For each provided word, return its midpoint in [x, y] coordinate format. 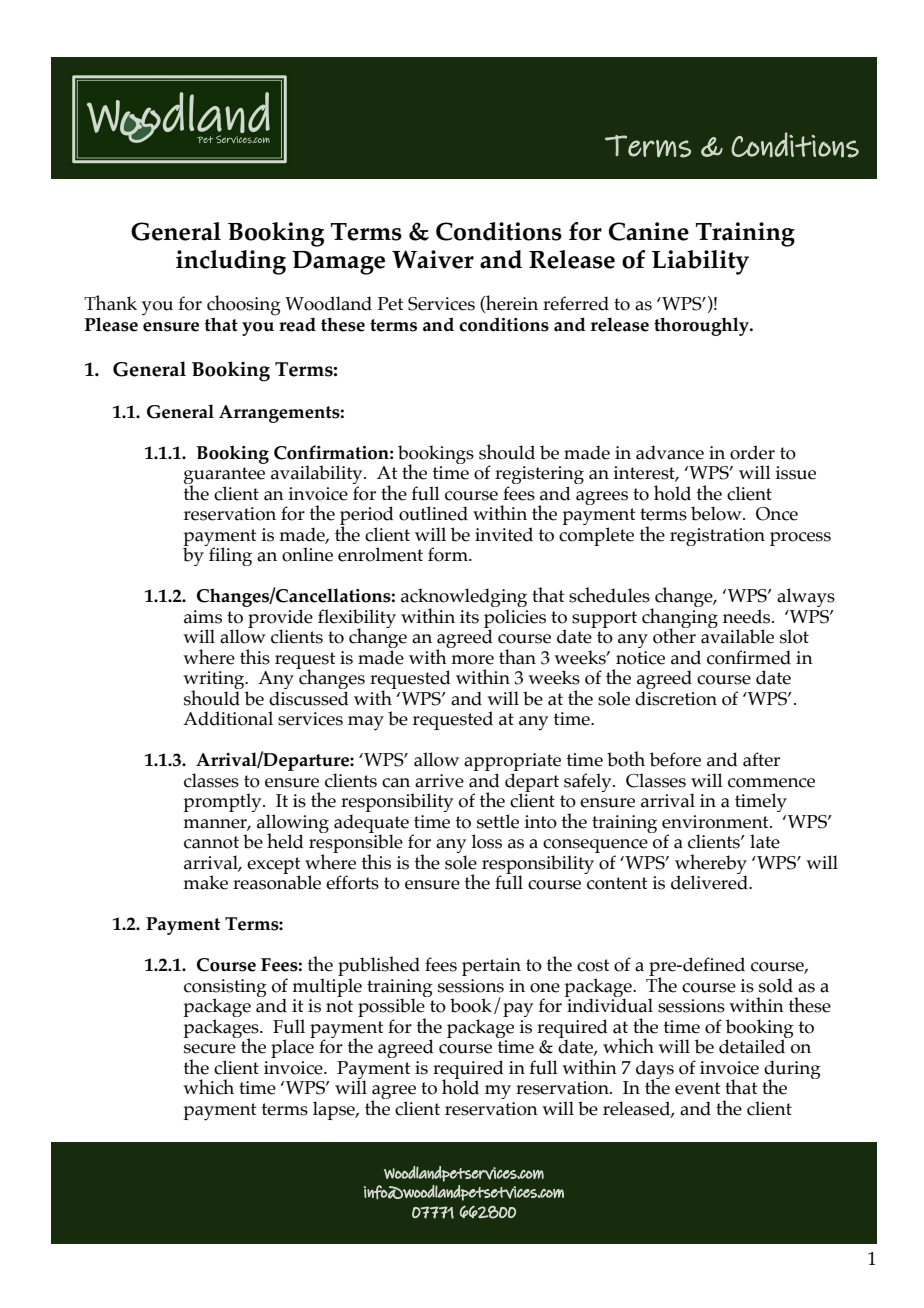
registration [717, 537]
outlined [433, 513]
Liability [700, 262]
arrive [439, 781]
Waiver [433, 259]
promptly [223, 802]
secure [210, 1049]
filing [229, 555]
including [231, 262]
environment [716, 822]
